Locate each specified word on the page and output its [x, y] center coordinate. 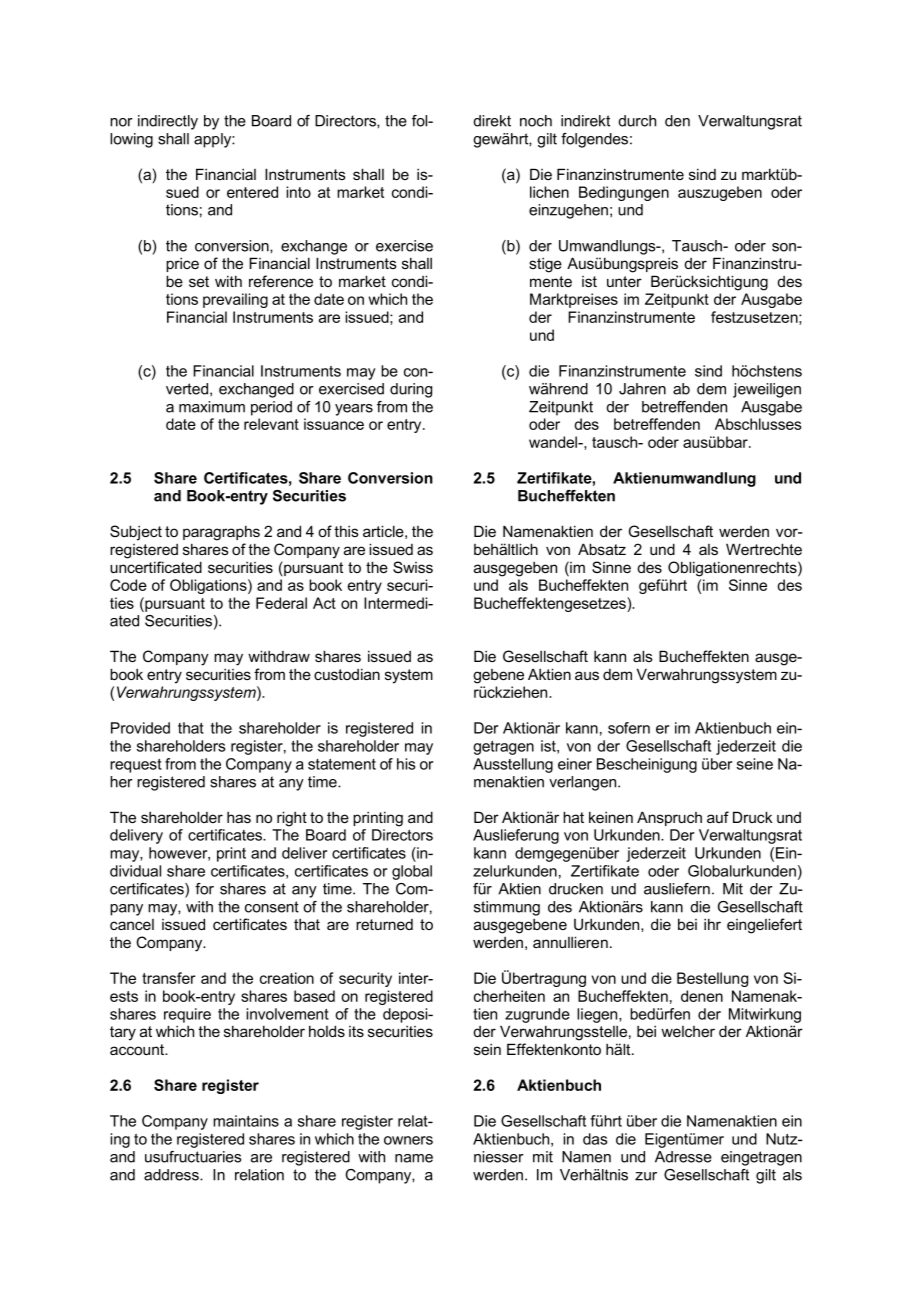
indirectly [168, 122]
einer [575, 764]
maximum [212, 407]
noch [536, 121]
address [172, 1175]
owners [408, 1140]
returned [384, 924]
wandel [554, 442]
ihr [712, 924]
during [411, 390]
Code [128, 585]
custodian [347, 674]
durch [637, 121]
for [204, 889]
